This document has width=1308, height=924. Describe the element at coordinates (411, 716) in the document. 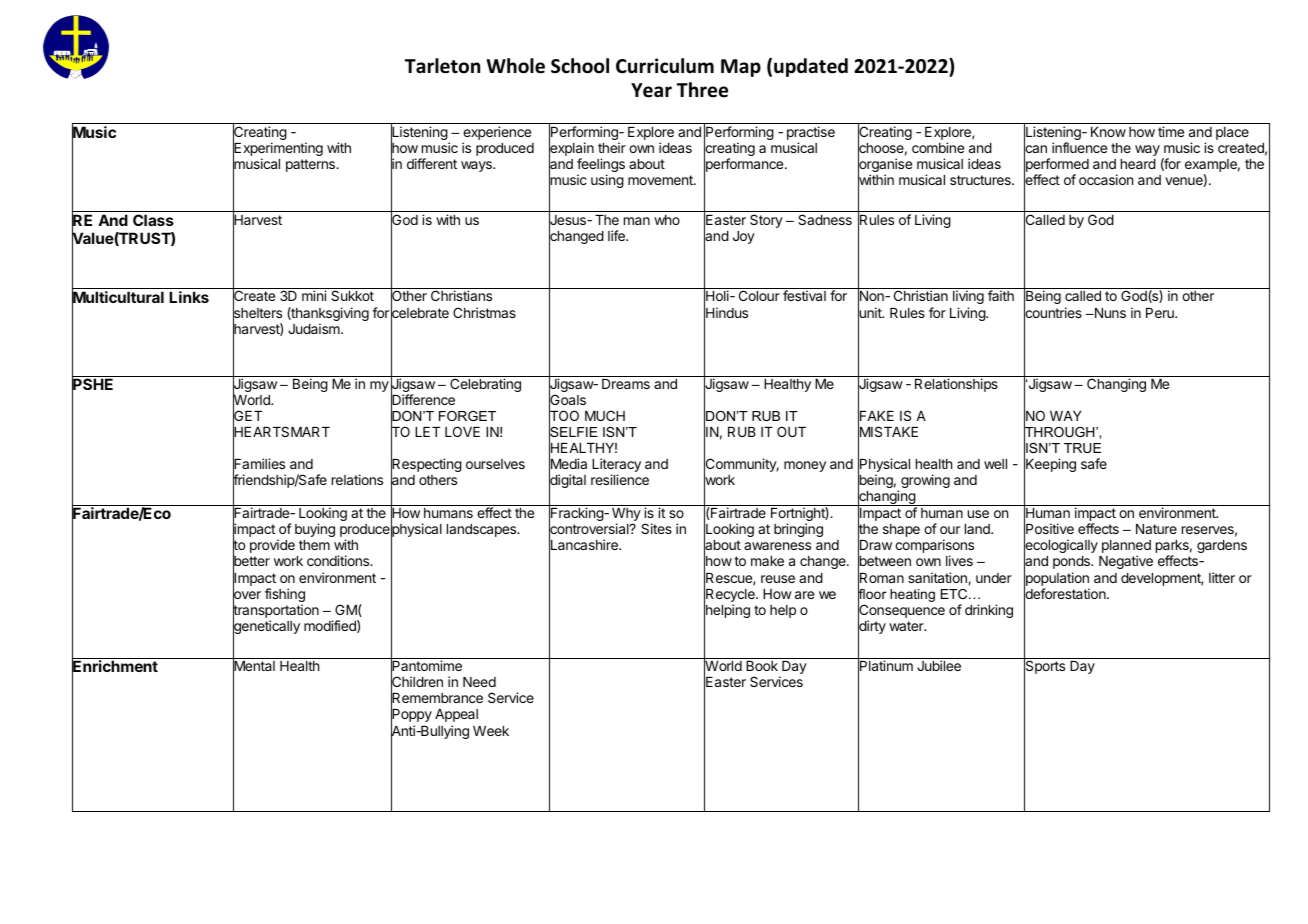

I see `Poppy` at that location.
